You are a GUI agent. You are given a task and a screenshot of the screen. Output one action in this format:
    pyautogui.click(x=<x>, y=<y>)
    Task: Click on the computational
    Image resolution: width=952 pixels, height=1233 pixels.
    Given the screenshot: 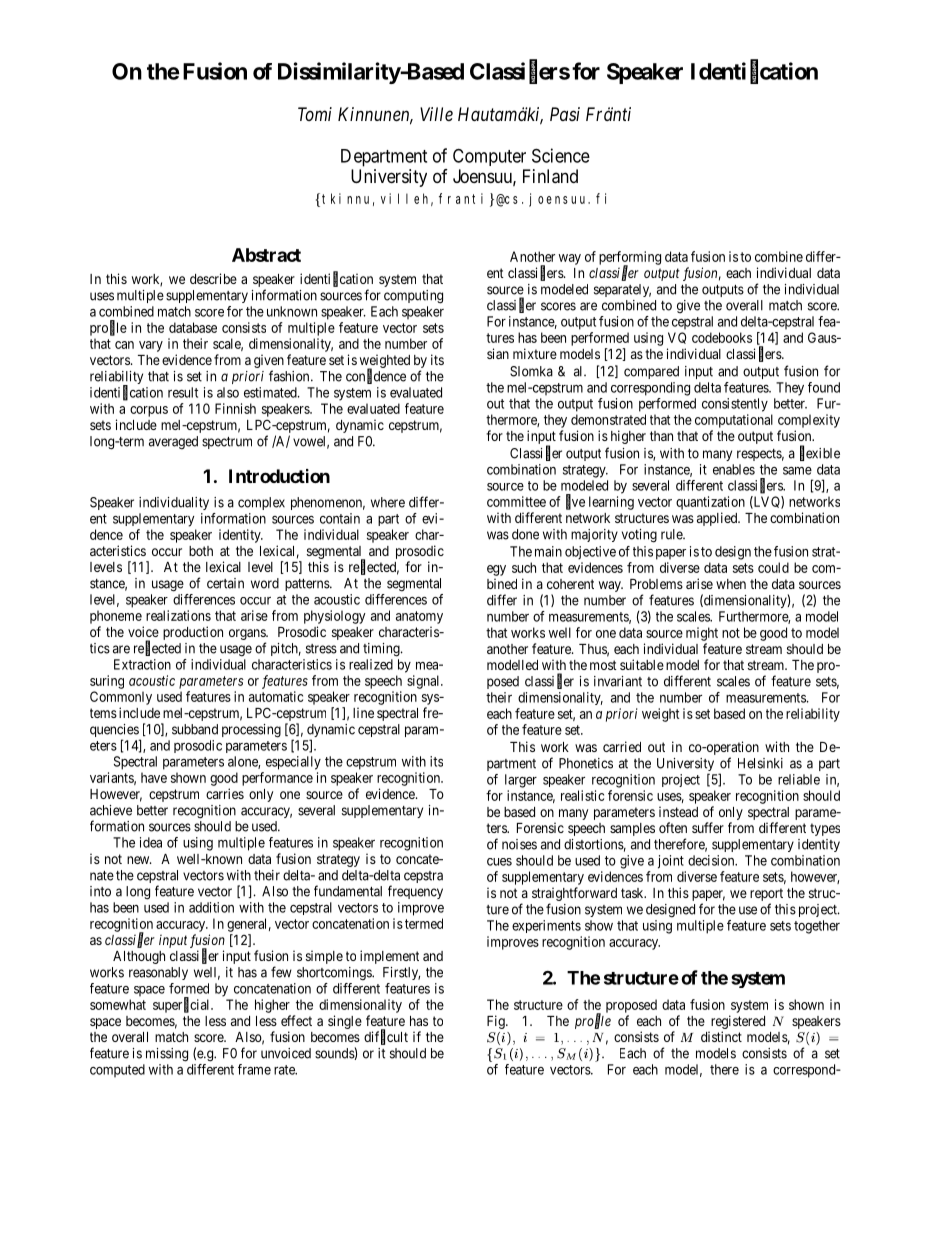 What is the action you would take?
    pyautogui.click(x=734, y=421)
